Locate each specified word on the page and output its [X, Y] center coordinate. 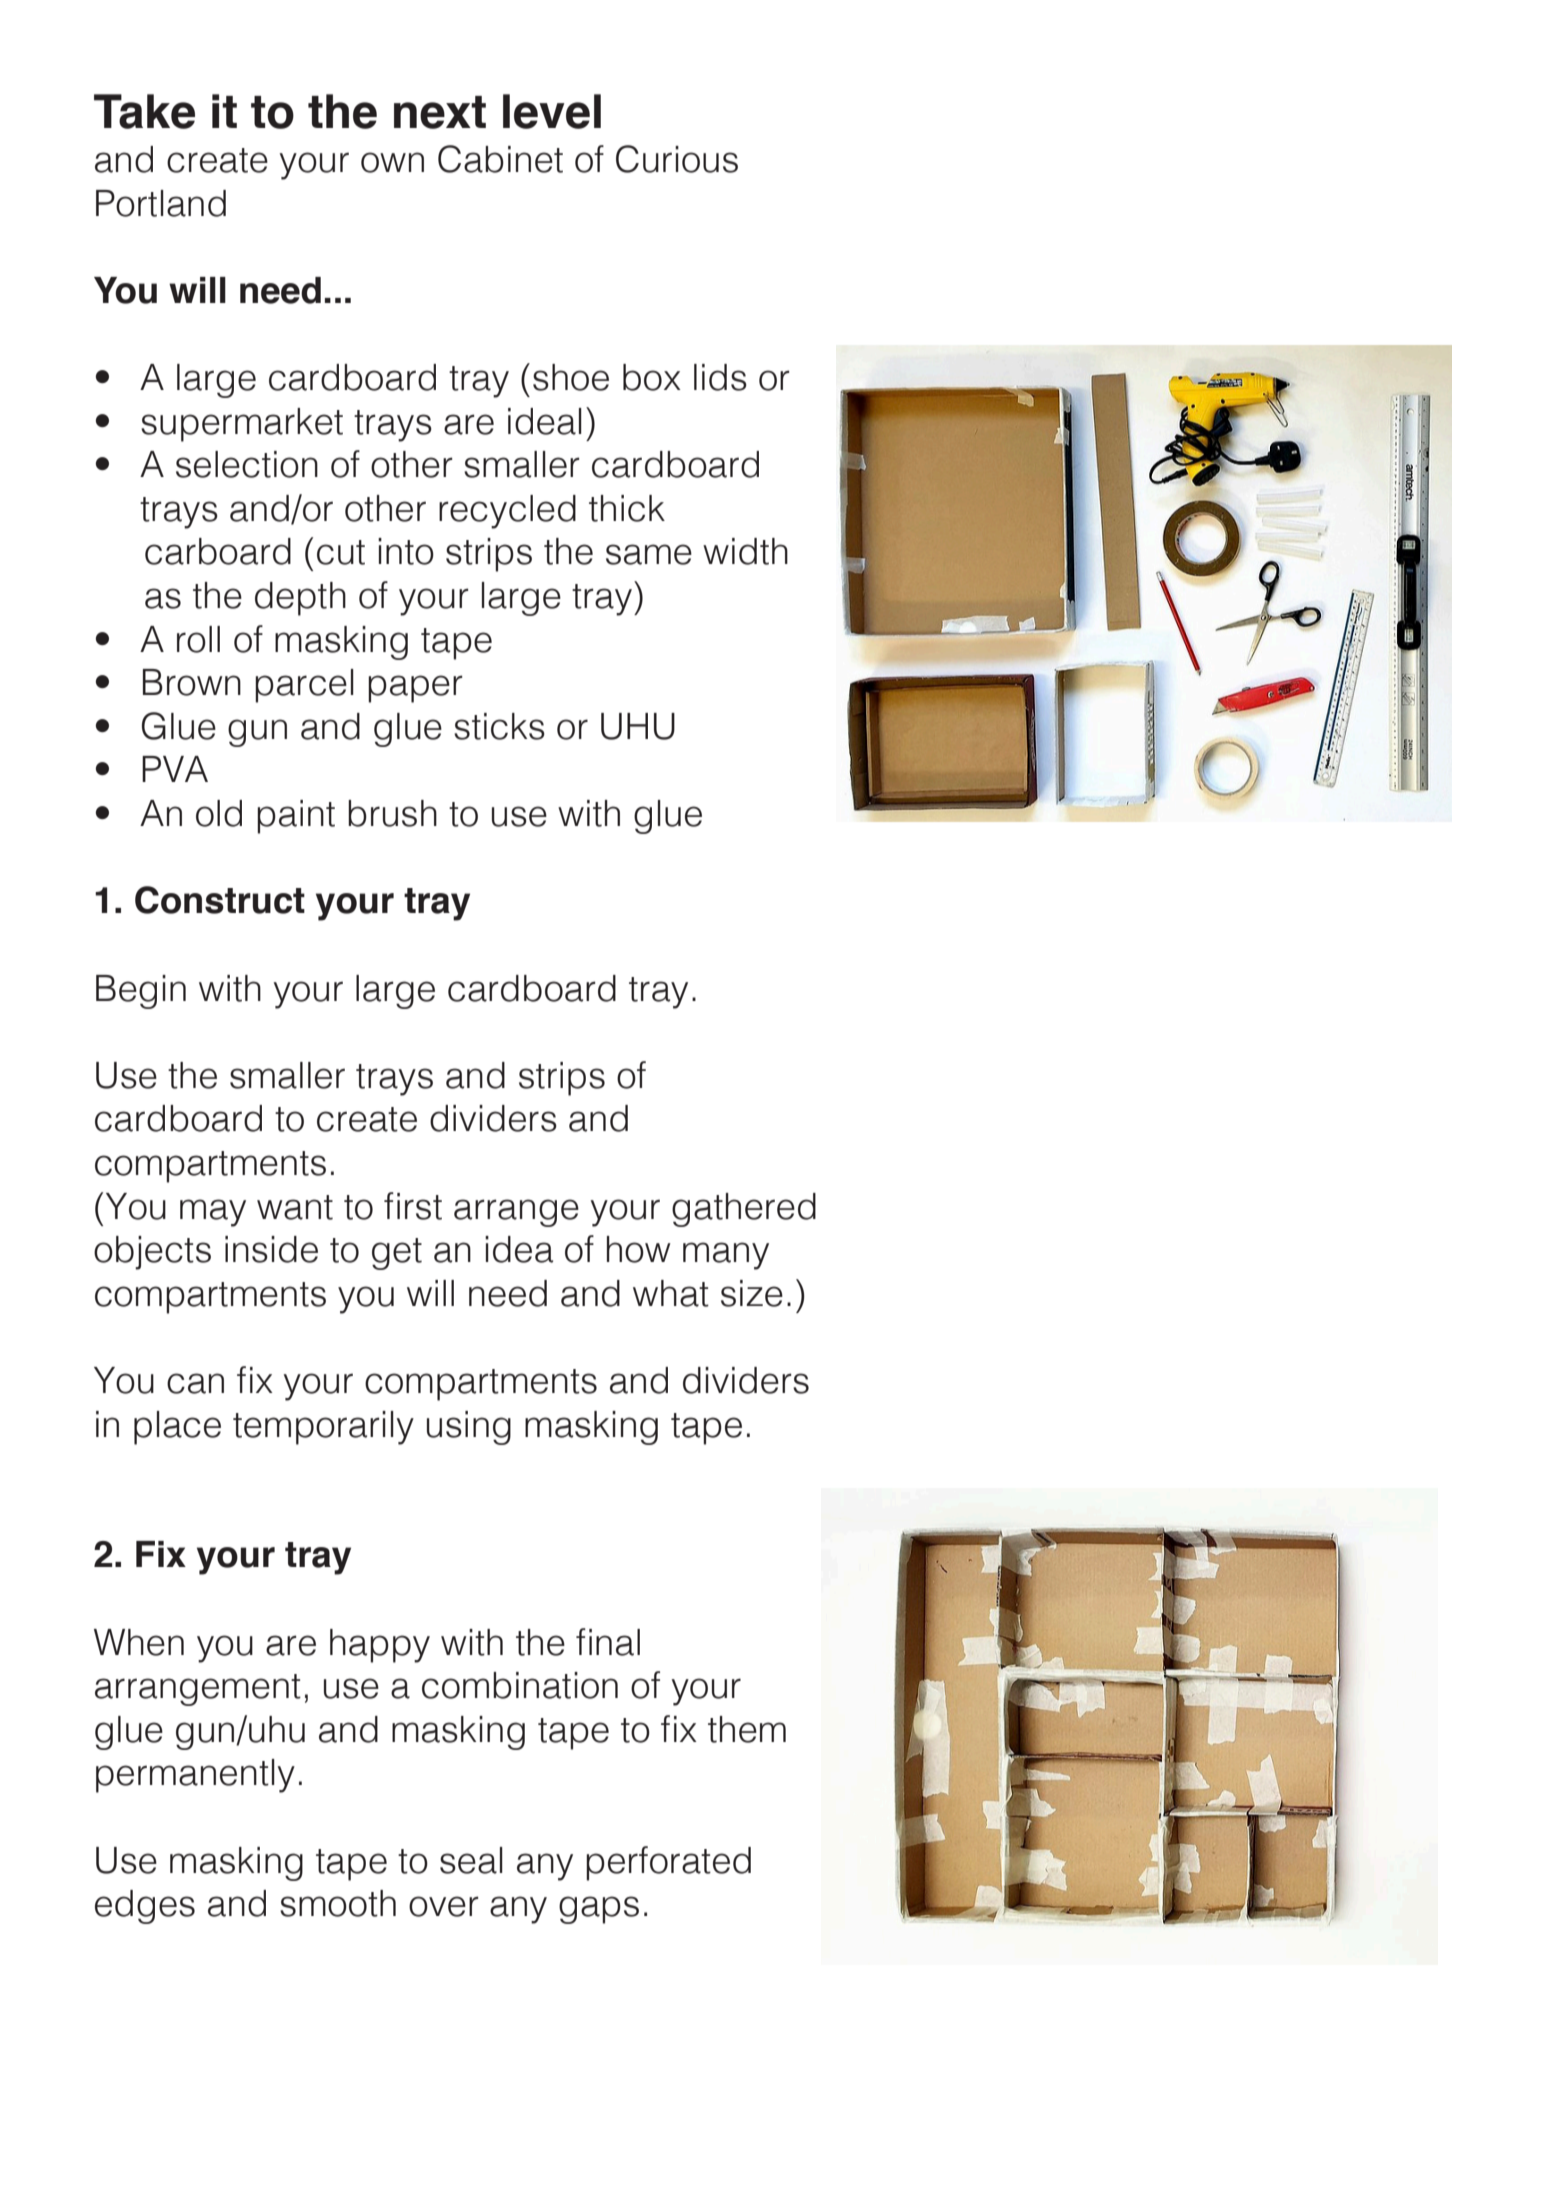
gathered [744, 1210]
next [440, 112]
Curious [677, 159]
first [413, 1206]
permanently [195, 1776]
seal [471, 1860]
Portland [161, 203]
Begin [141, 992]
